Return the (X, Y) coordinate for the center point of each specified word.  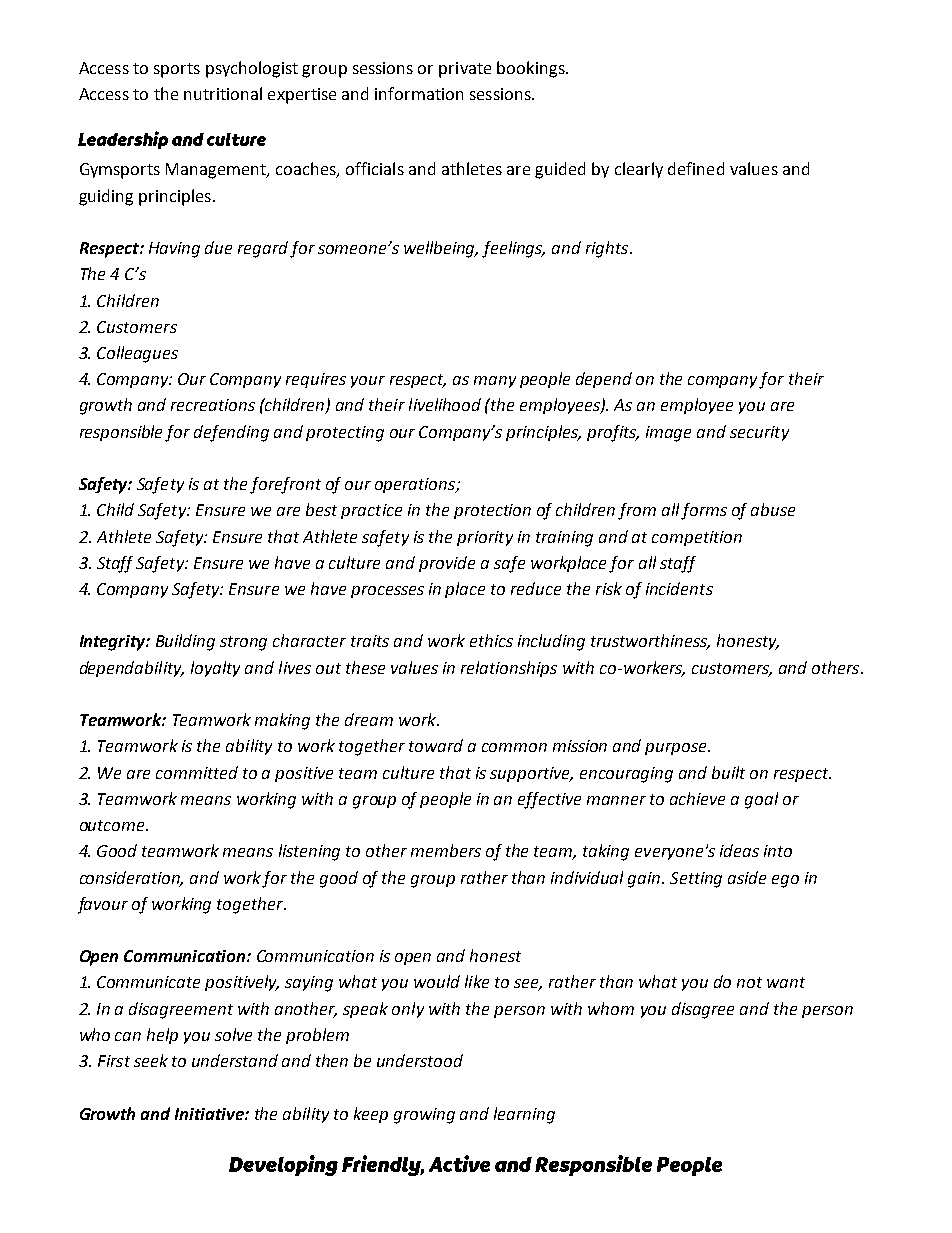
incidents (679, 588)
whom (611, 1008)
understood (420, 1060)
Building (185, 642)
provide (447, 564)
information (419, 93)
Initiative (210, 1114)
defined (696, 168)
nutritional (223, 93)
